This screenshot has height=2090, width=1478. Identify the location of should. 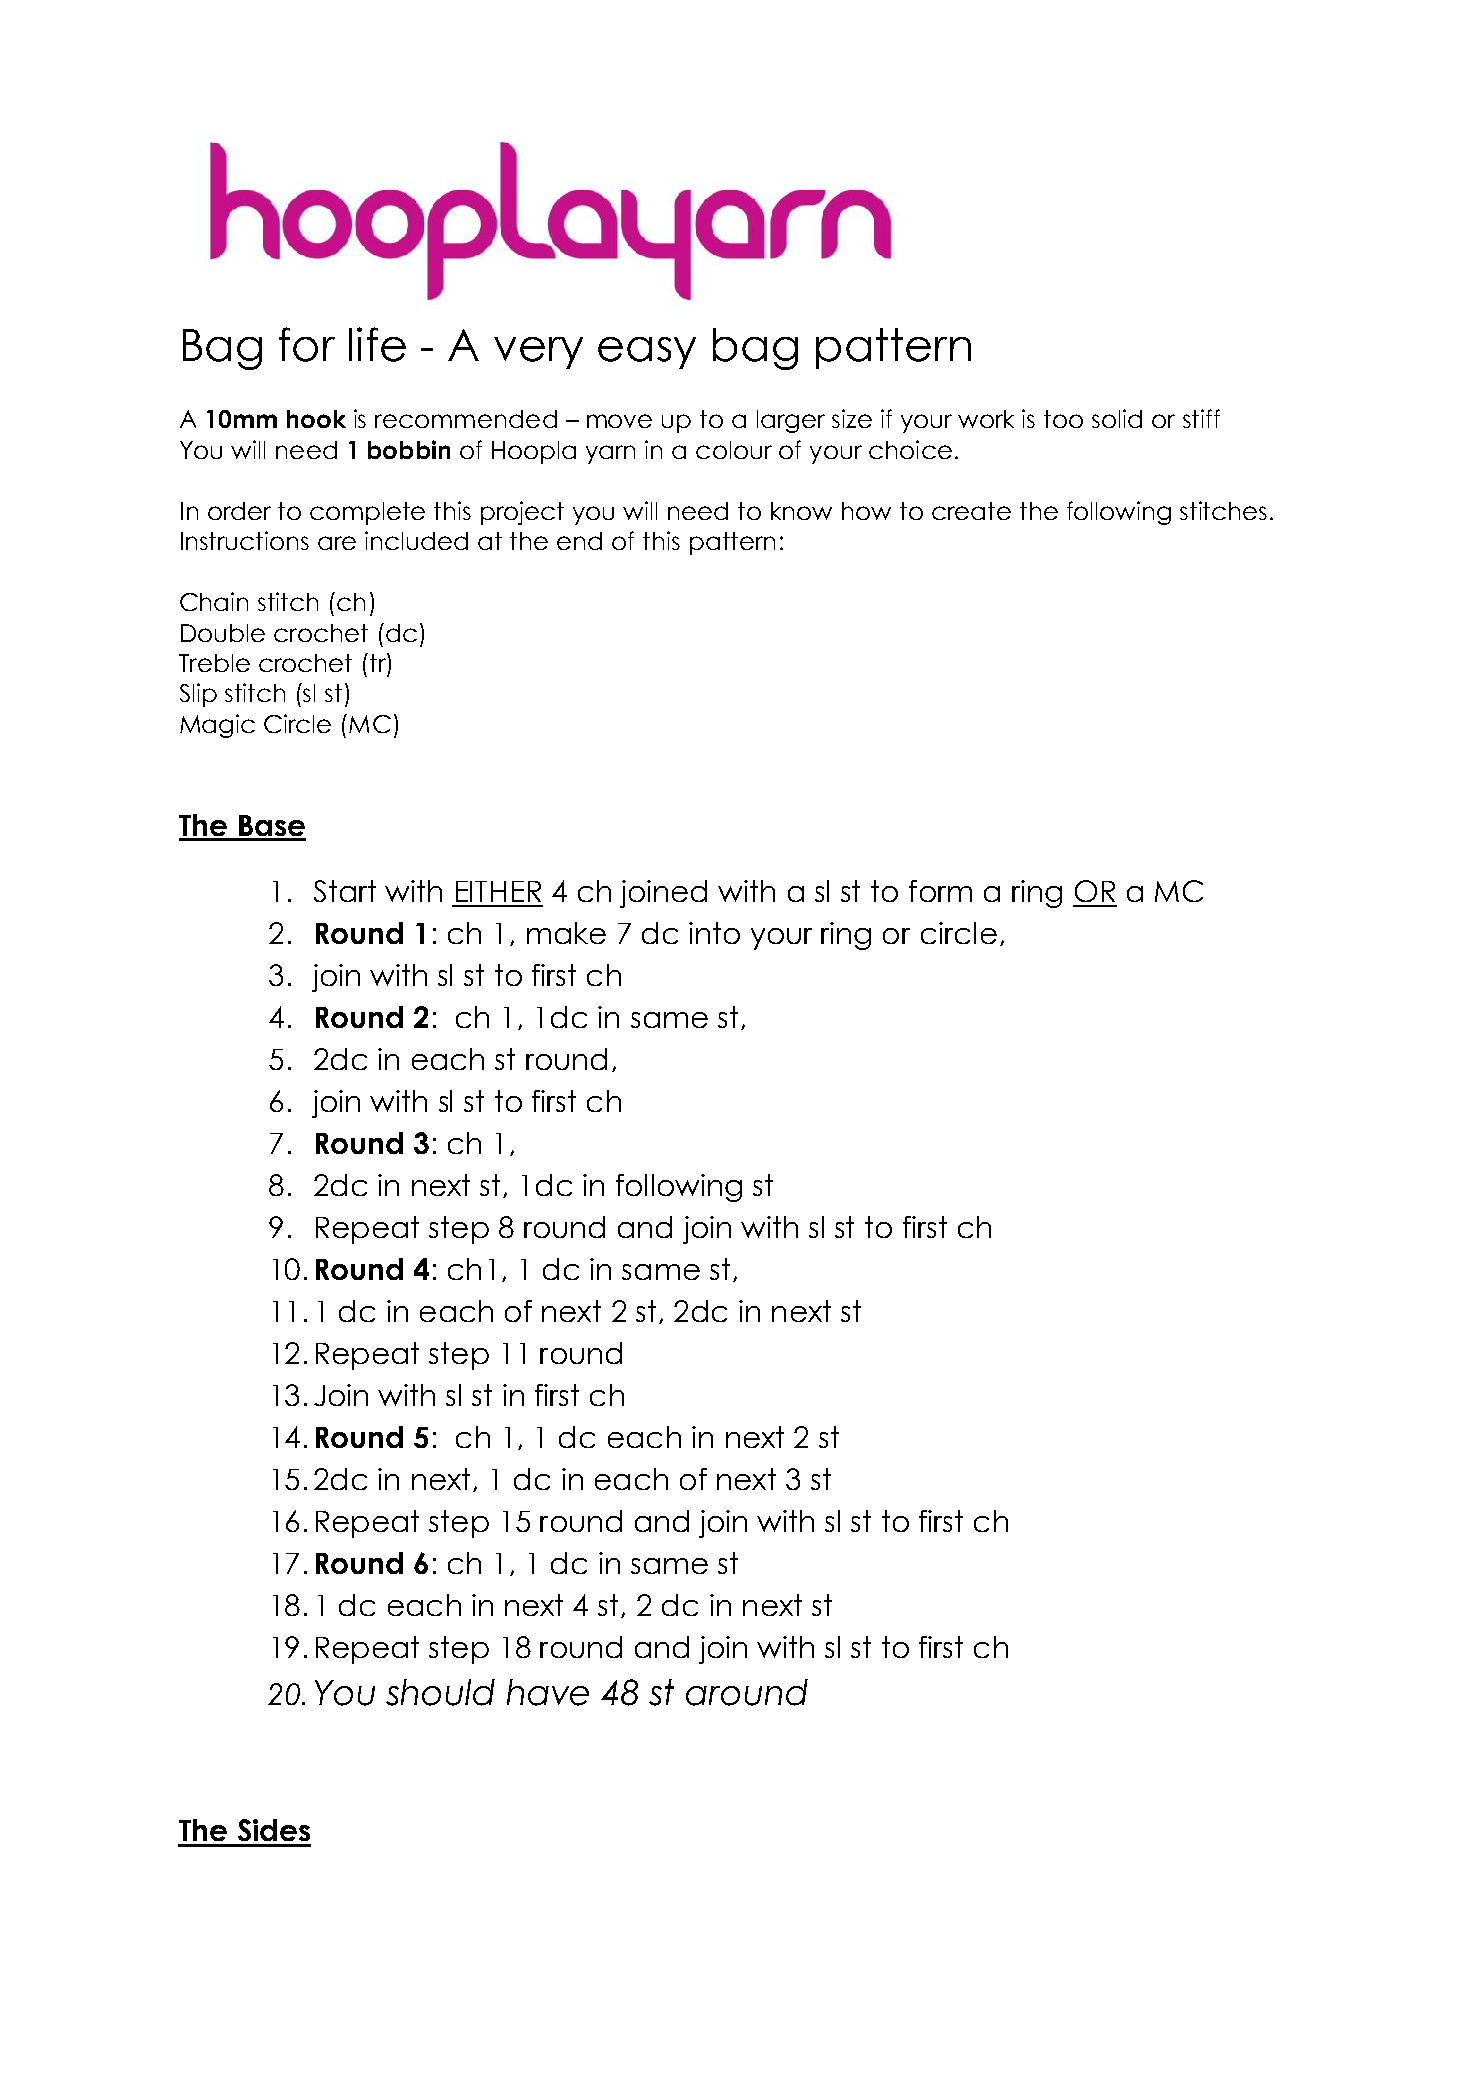
(440, 1692).
